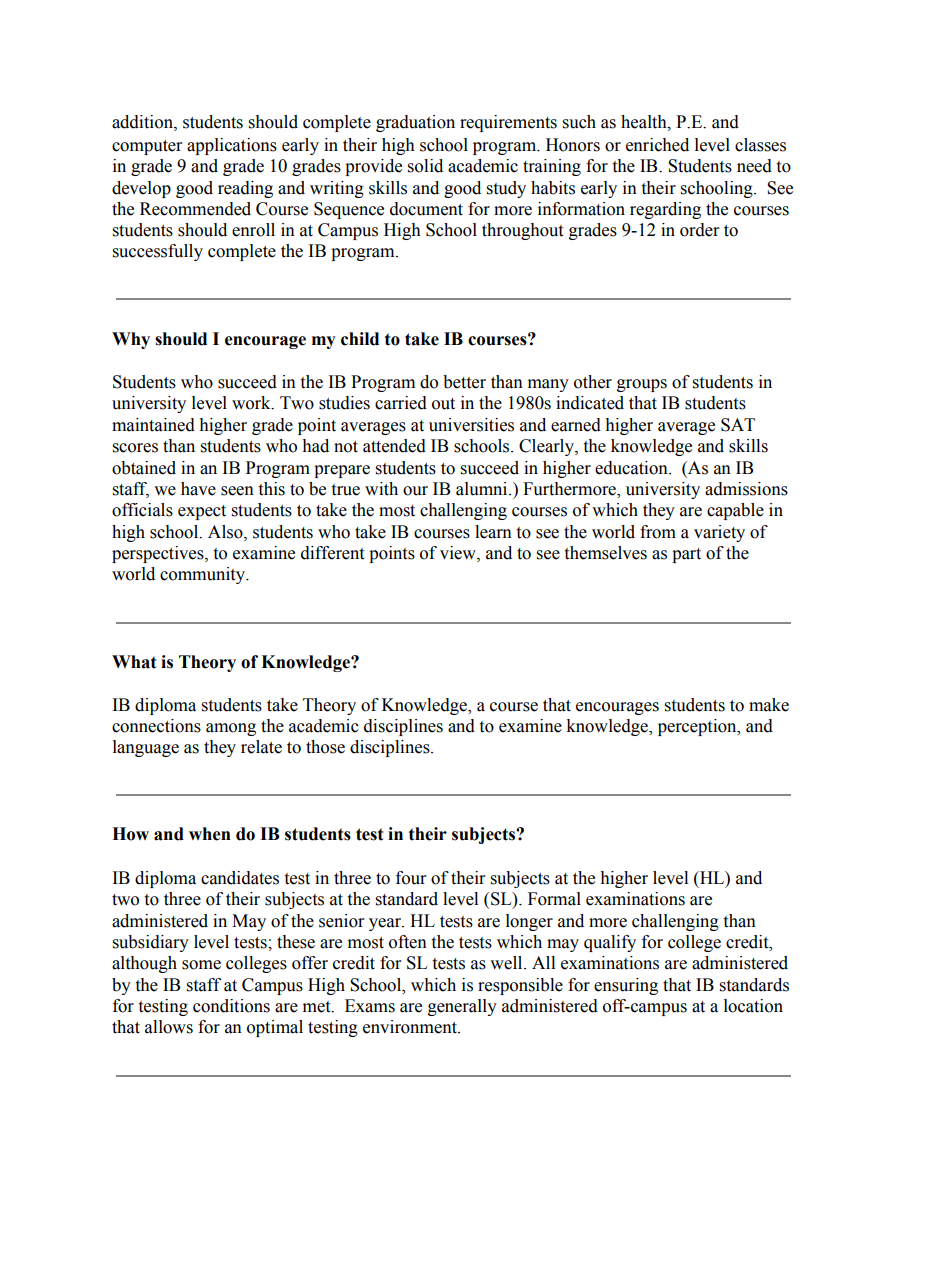 Image resolution: width=952 pixels, height=1273 pixels. I want to click on those, so click(325, 747).
